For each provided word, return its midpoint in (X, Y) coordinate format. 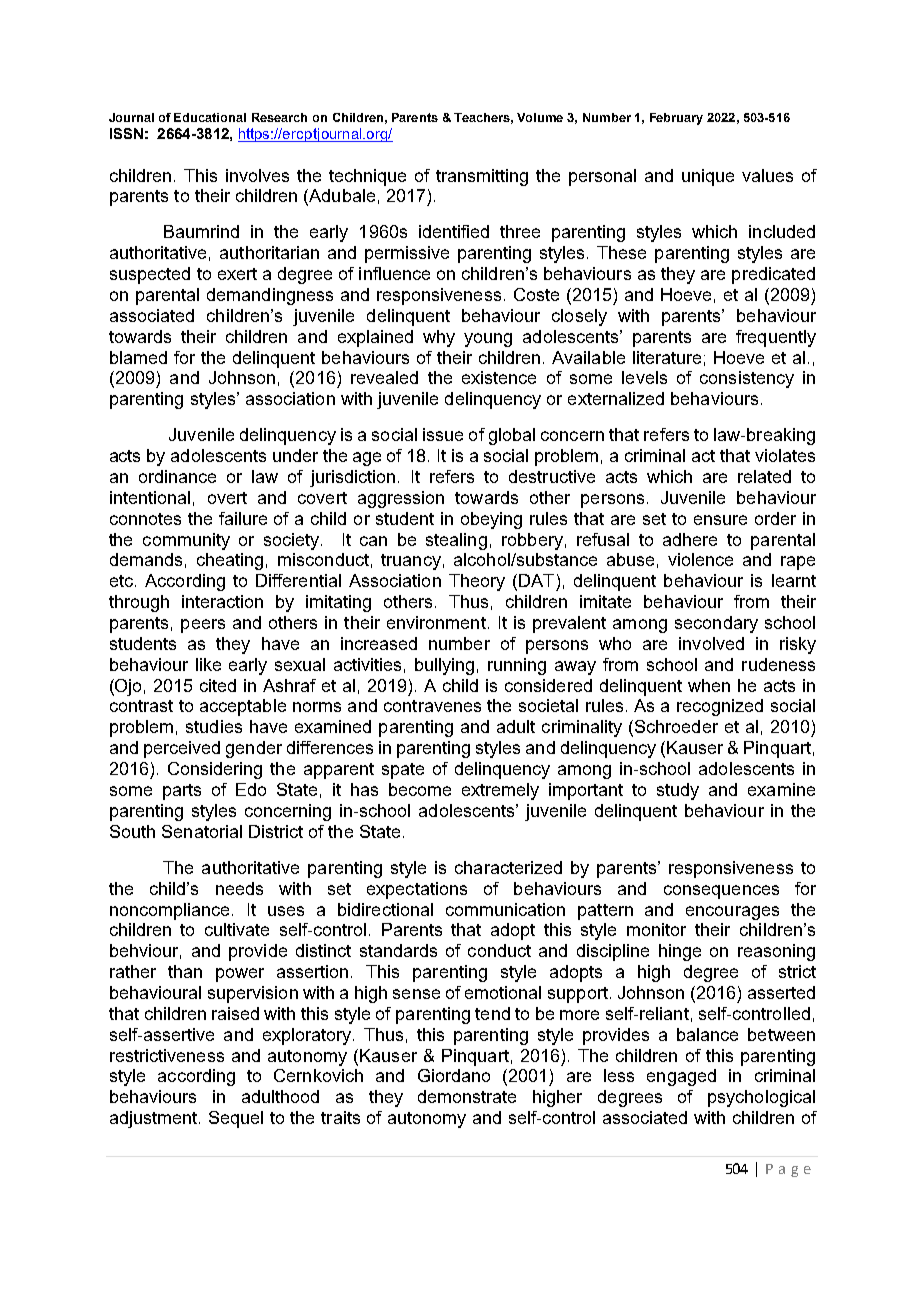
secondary (716, 624)
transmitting (482, 177)
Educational (210, 117)
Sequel (236, 1119)
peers (203, 626)
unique (708, 177)
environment (436, 622)
